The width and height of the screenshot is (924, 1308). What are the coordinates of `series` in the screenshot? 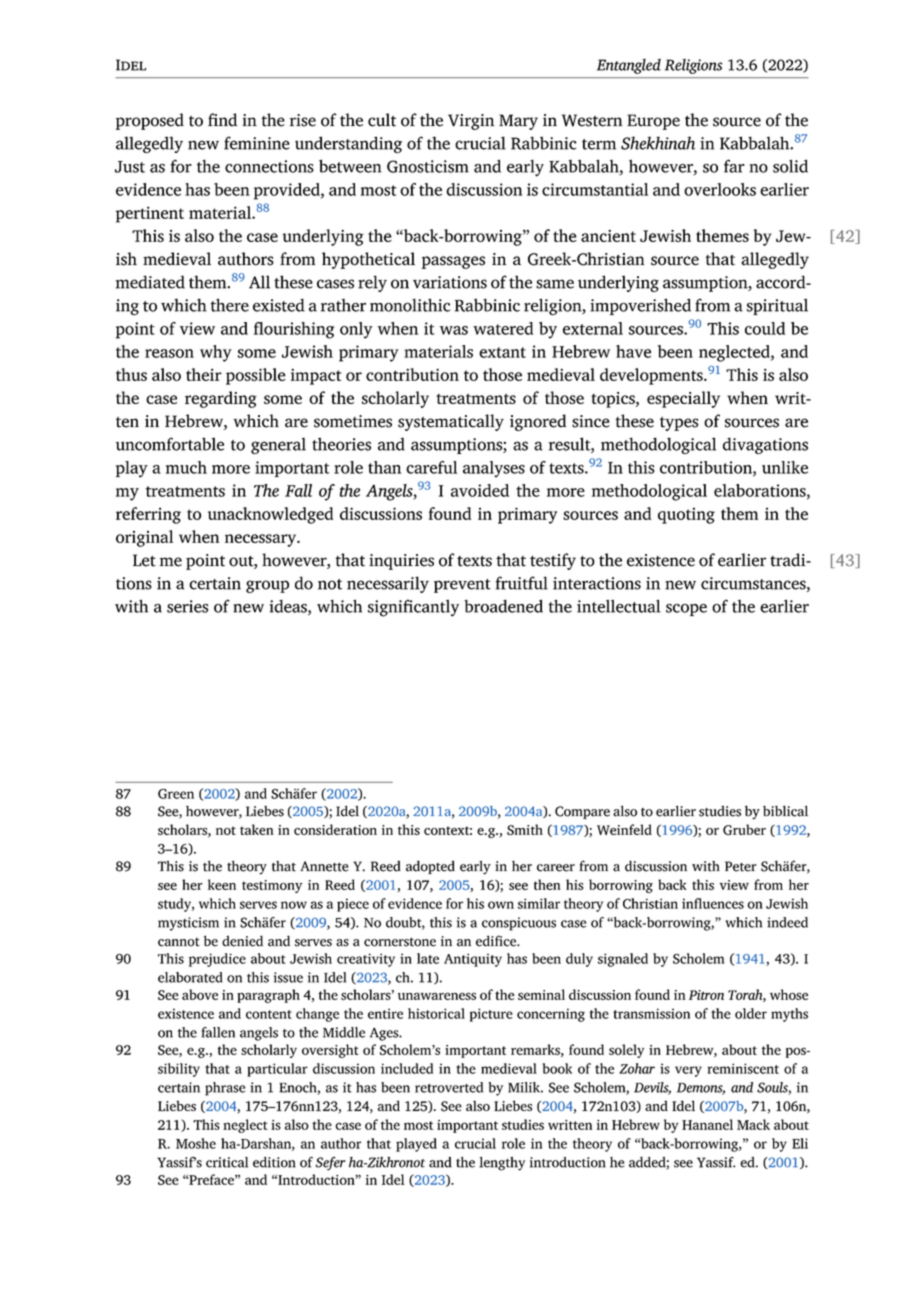 It's located at (187, 606).
